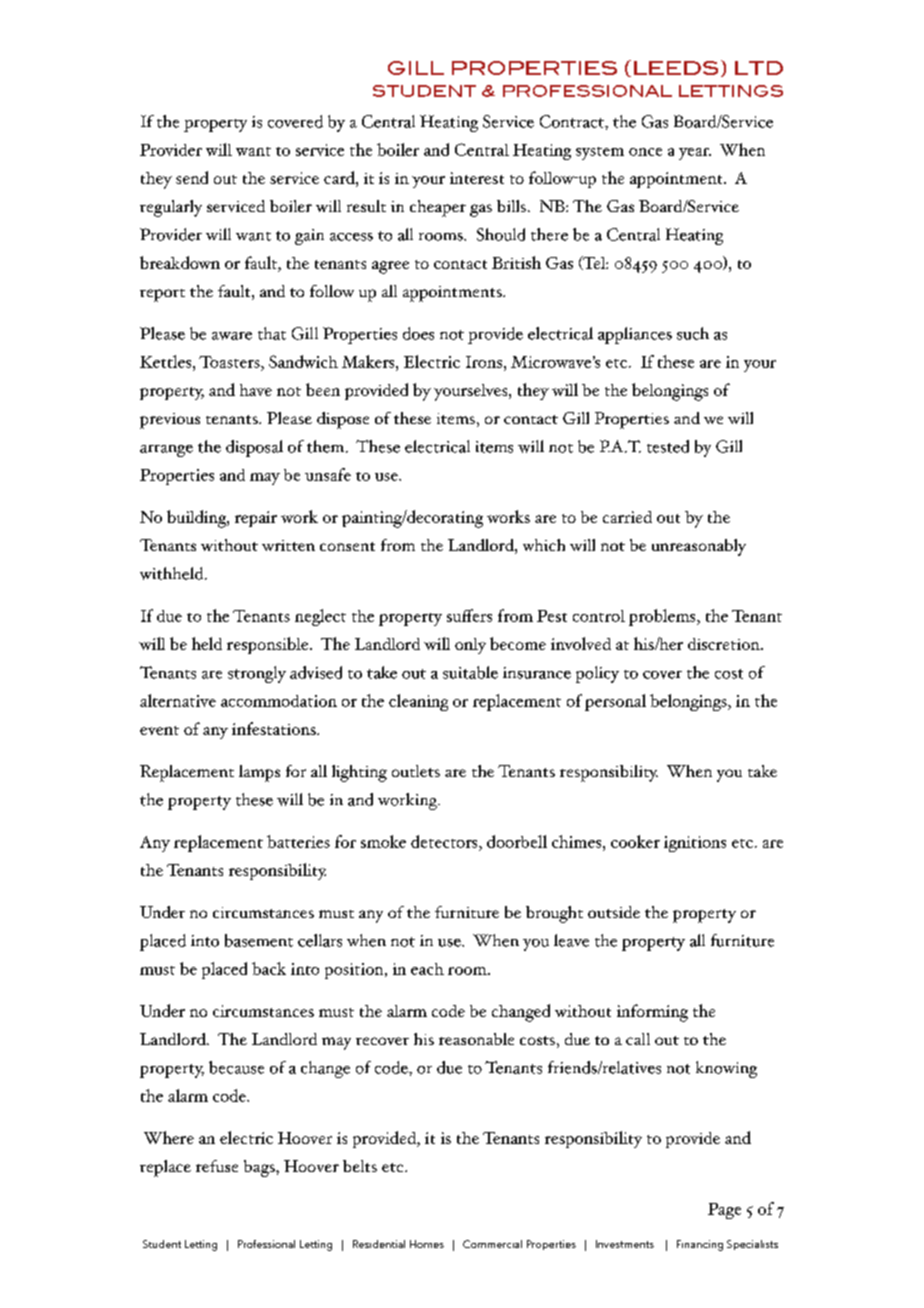  I want to click on send, so click(192, 177).
